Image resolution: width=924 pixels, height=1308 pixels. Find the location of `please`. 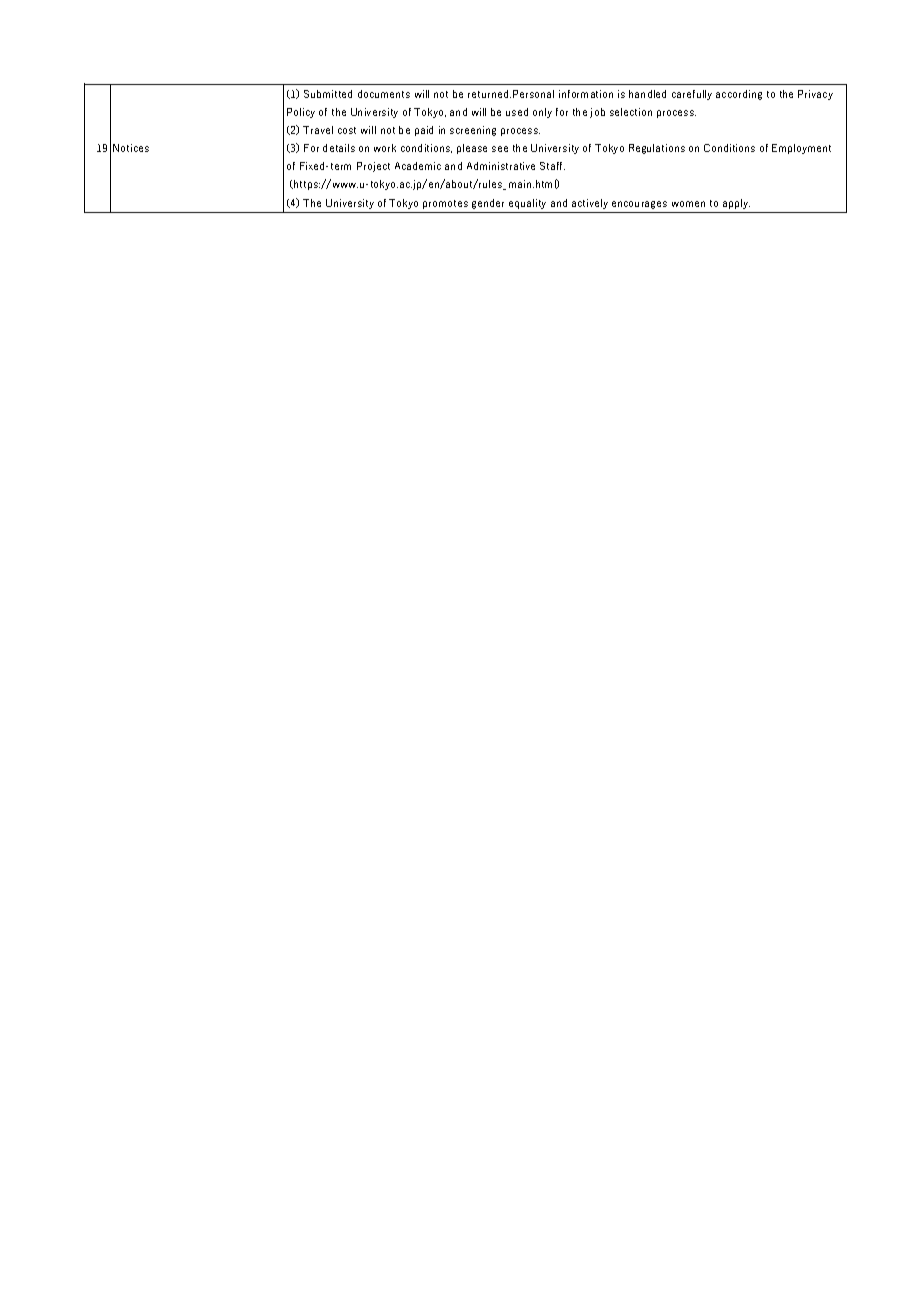

please is located at coordinates (472, 149).
